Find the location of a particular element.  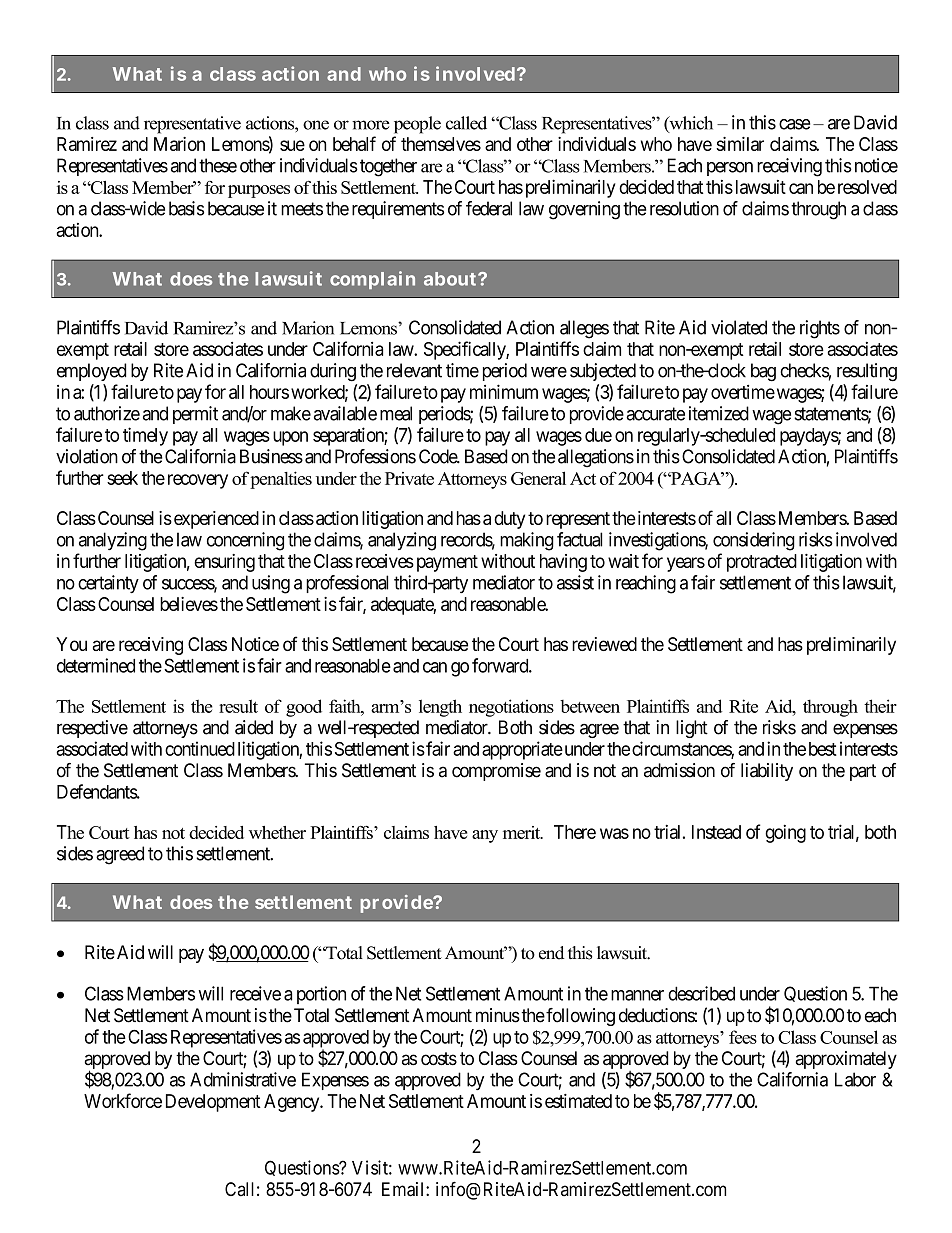

similar is located at coordinates (740, 144).
